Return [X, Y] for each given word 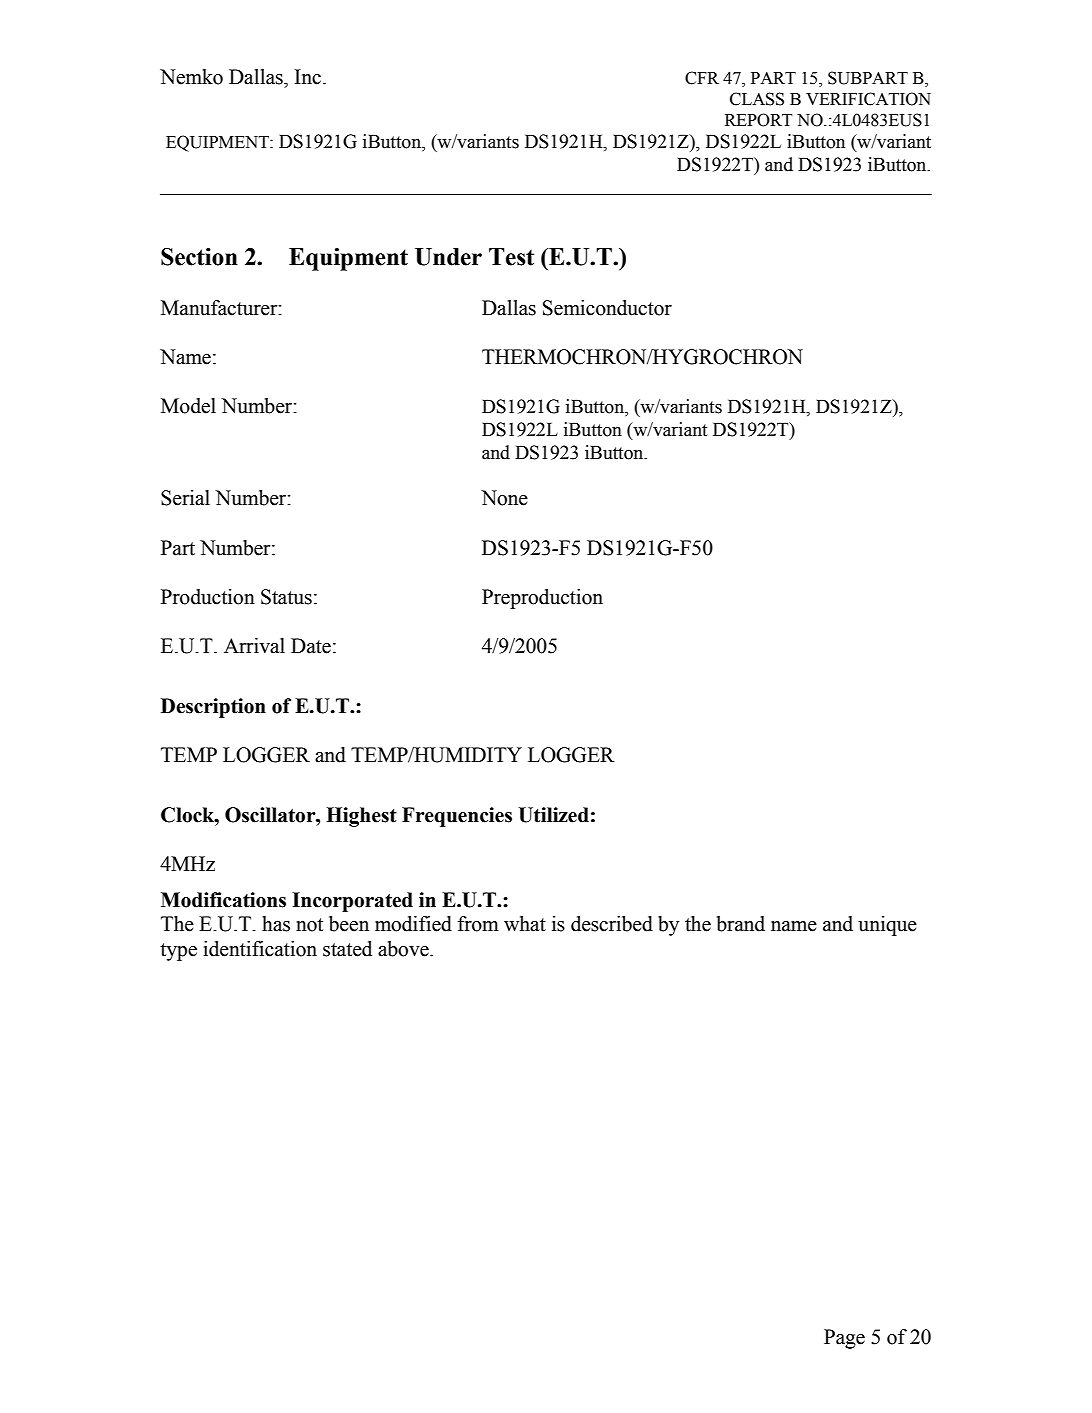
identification [260, 949]
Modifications [223, 900]
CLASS [757, 99]
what [525, 924]
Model [188, 406]
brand [741, 924]
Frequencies [457, 817]
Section [199, 257]
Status [286, 597]
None [504, 498]
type [178, 952]
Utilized [553, 815]
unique [887, 926]
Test [511, 257]
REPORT [759, 120]
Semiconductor [607, 308]
